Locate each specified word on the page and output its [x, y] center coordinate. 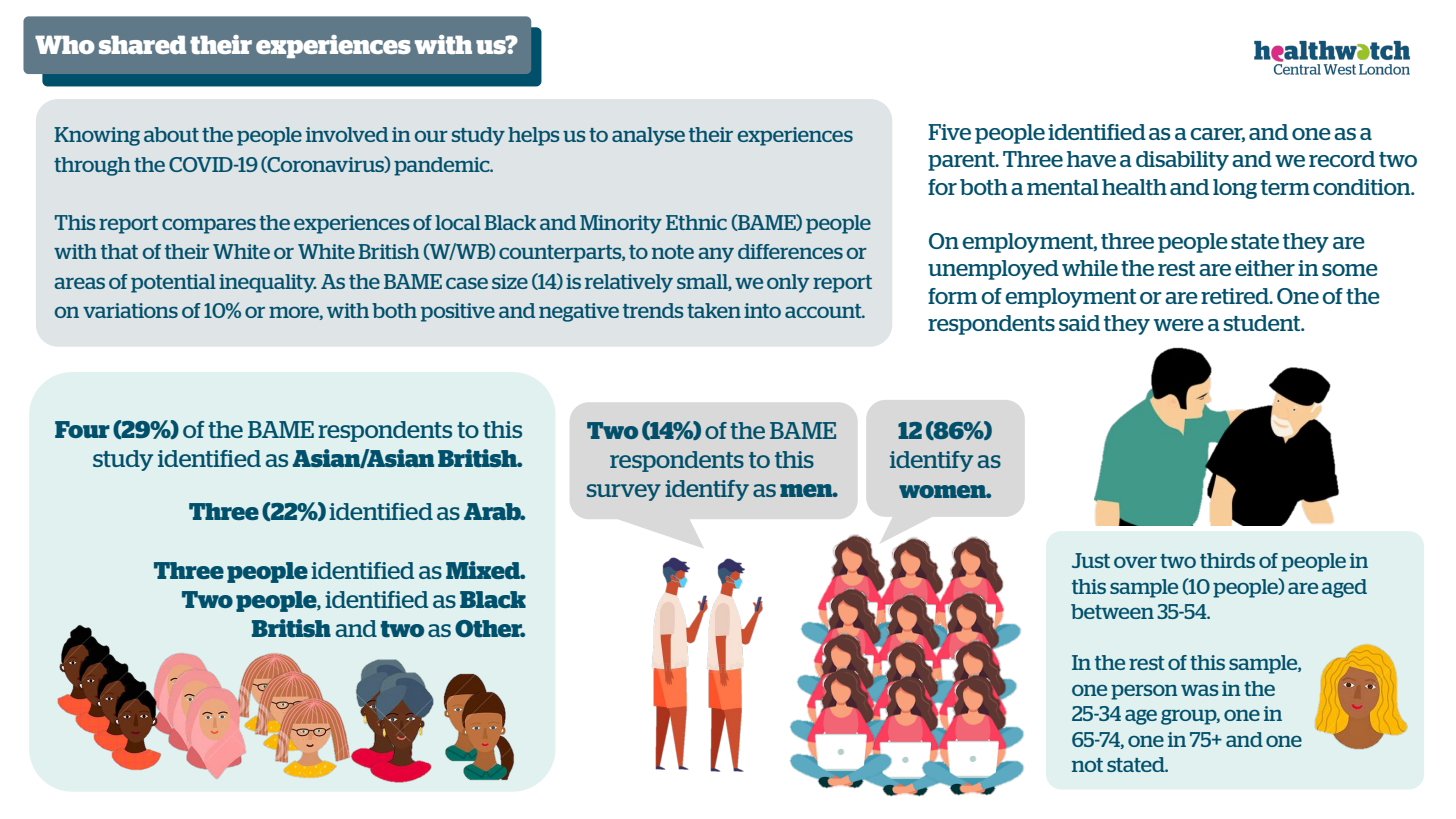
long [1235, 189]
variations [130, 310]
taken [714, 310]
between [1112, 611]
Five [949, 132]
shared [142, 44]
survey [624, 492]
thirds [1227, 560]
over [1135, 562]
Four [82, 429]
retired [1236, 296]
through [92, 166]
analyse [648, 136]
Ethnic [696, 222]
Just [1091, 560]
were [1179, 325]
